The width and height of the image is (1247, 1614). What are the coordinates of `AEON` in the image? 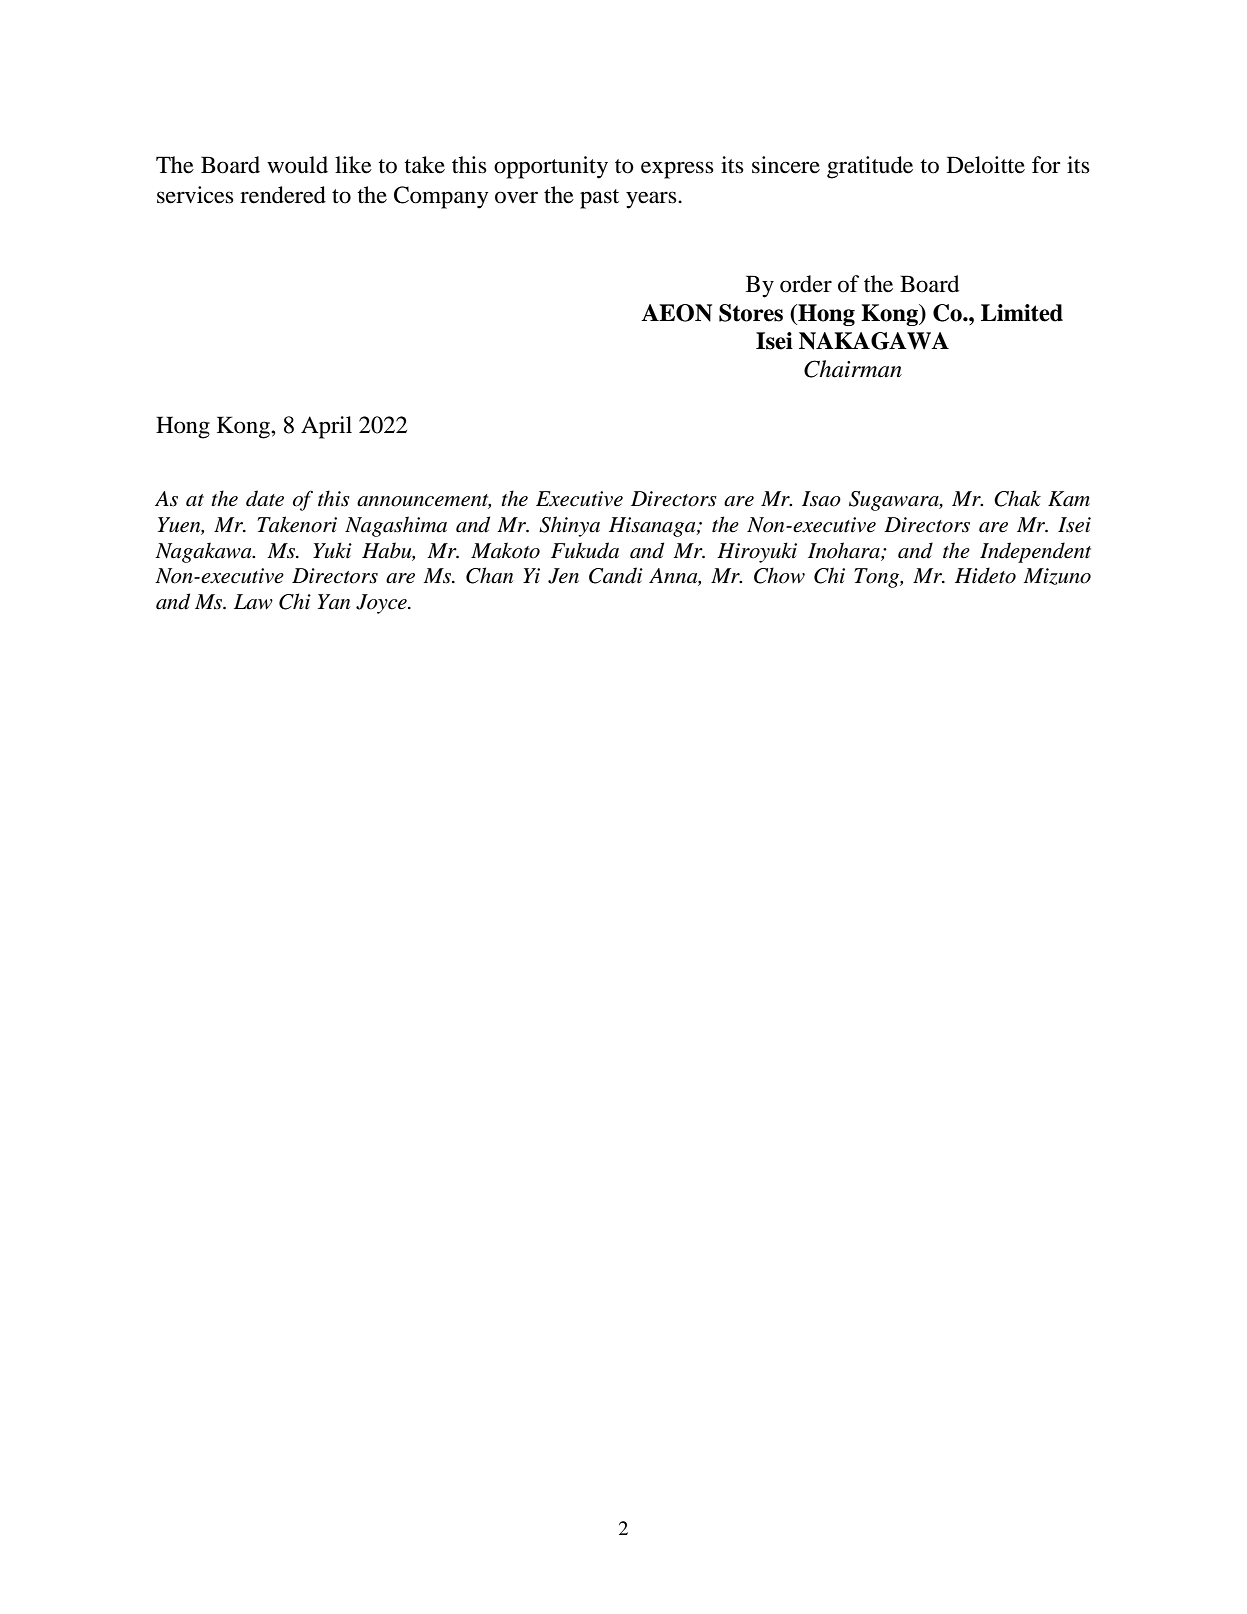 It's located at (676, 313).
